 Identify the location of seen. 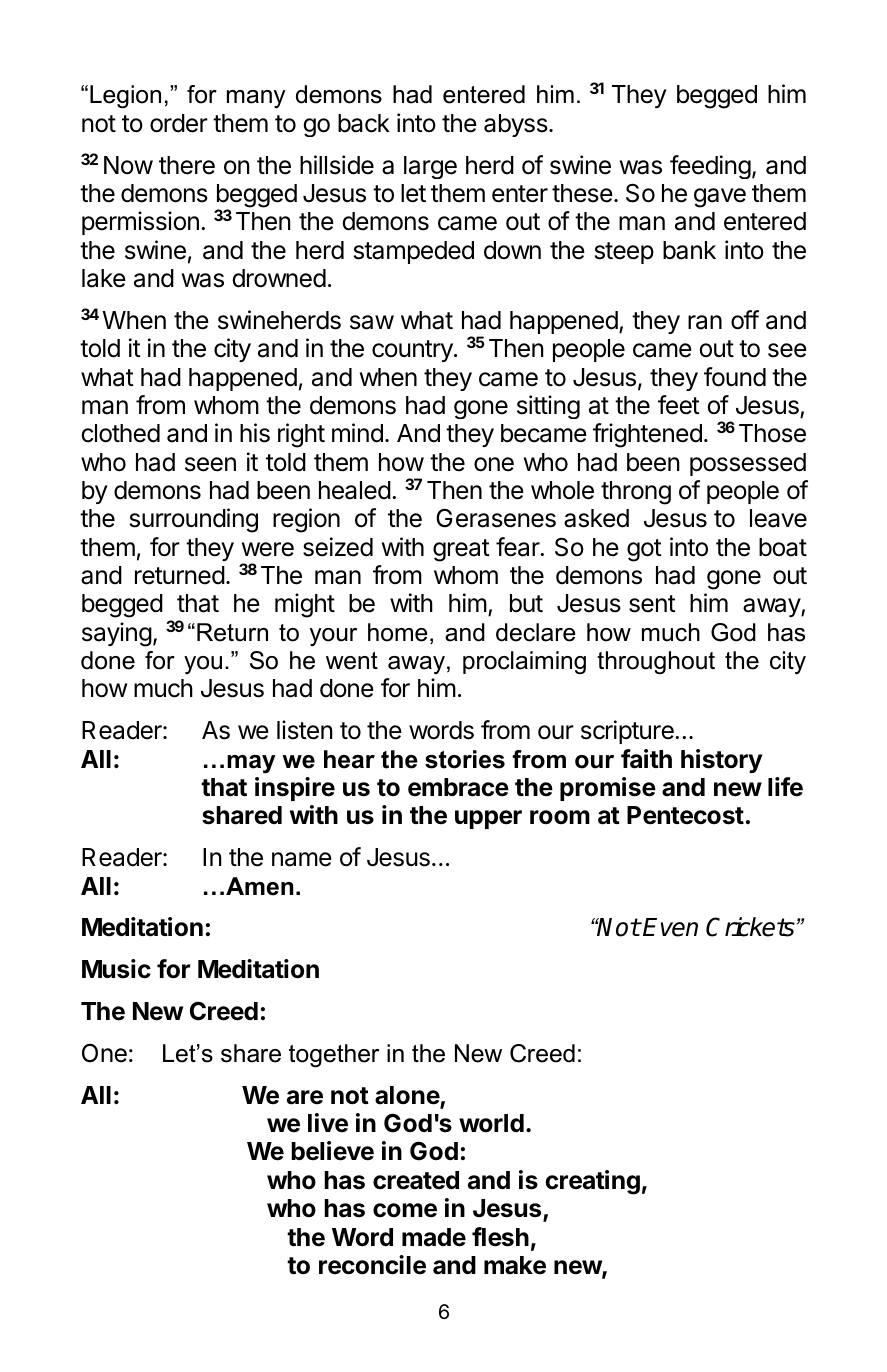
(210, 464).
